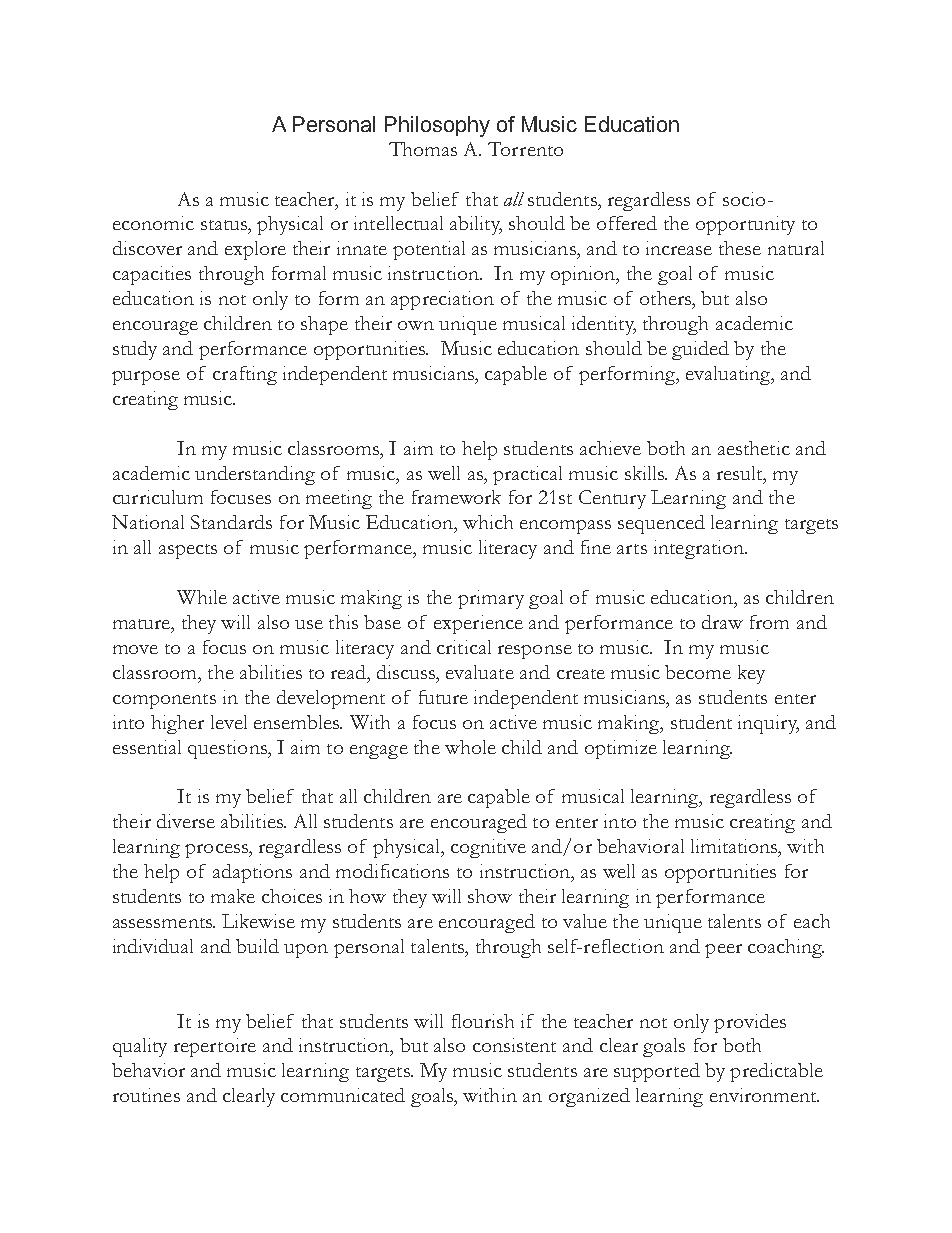 The image size is (952, 1233). Describe the element at coordinates (255, 250) in the screenshot. I see `explore` at that location.
